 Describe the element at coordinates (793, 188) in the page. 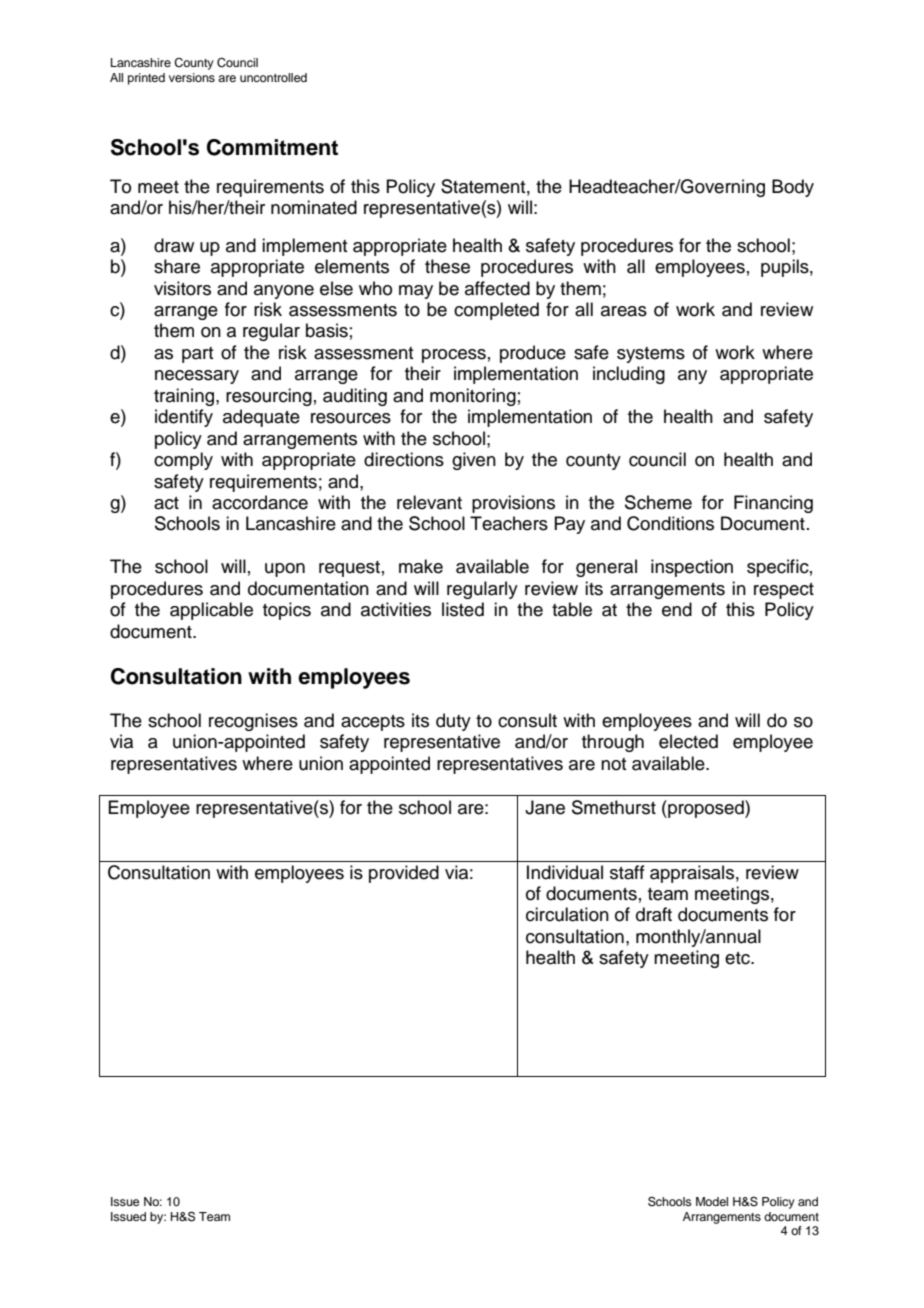

I see `Body` at that location.
